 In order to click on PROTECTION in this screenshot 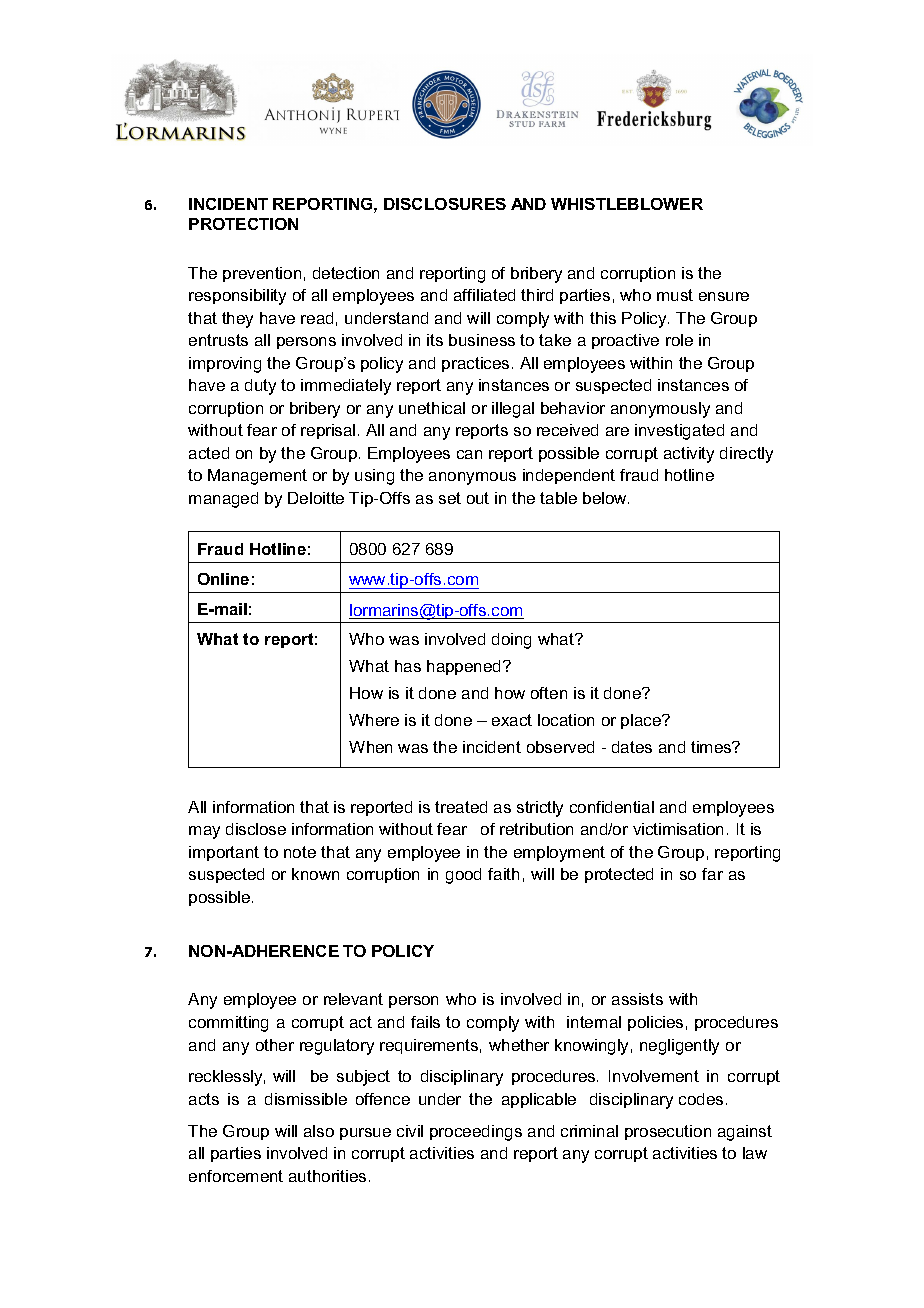, I will do `click(243, 224)`.
